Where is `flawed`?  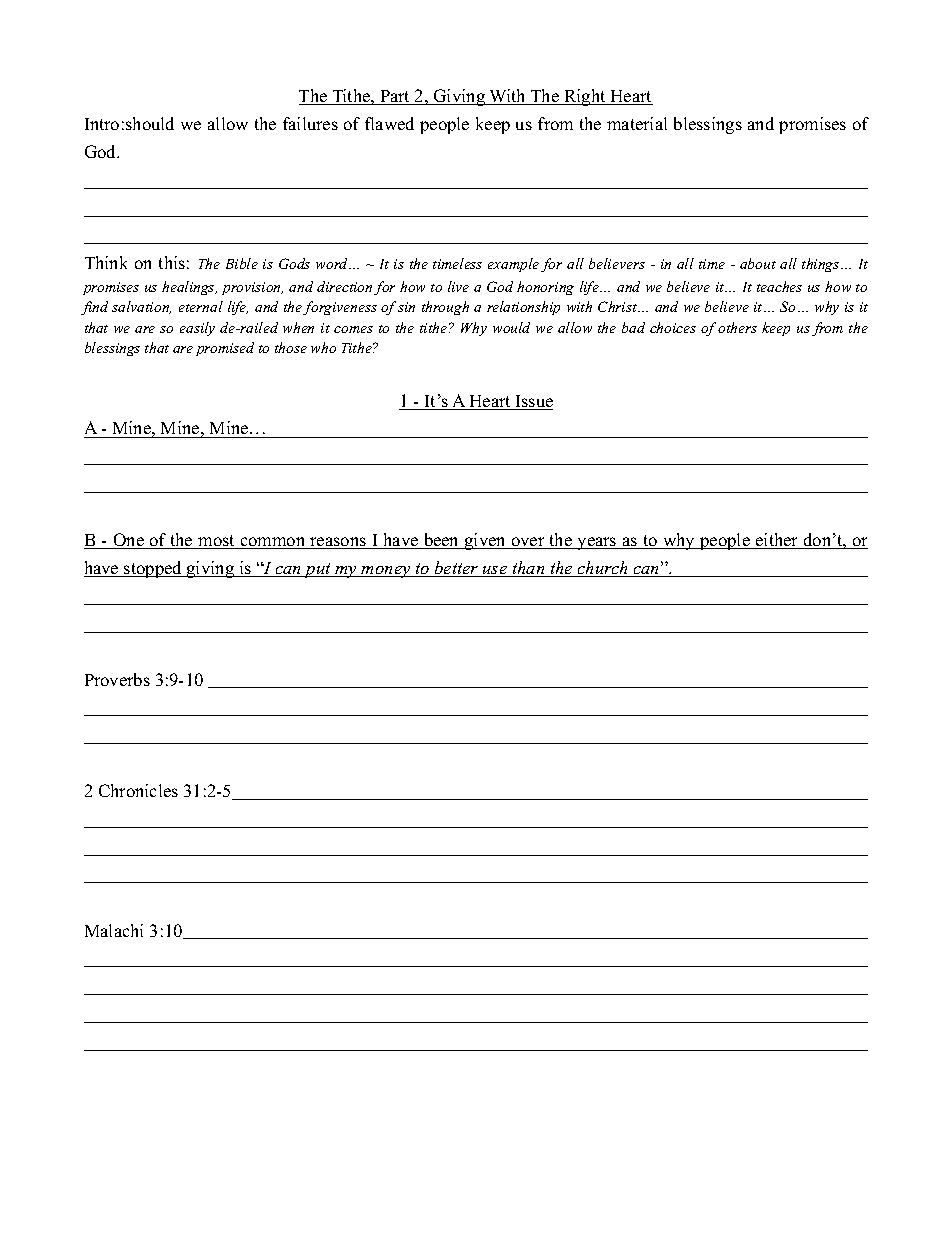
flawed is located at coordinates (389, 123).
